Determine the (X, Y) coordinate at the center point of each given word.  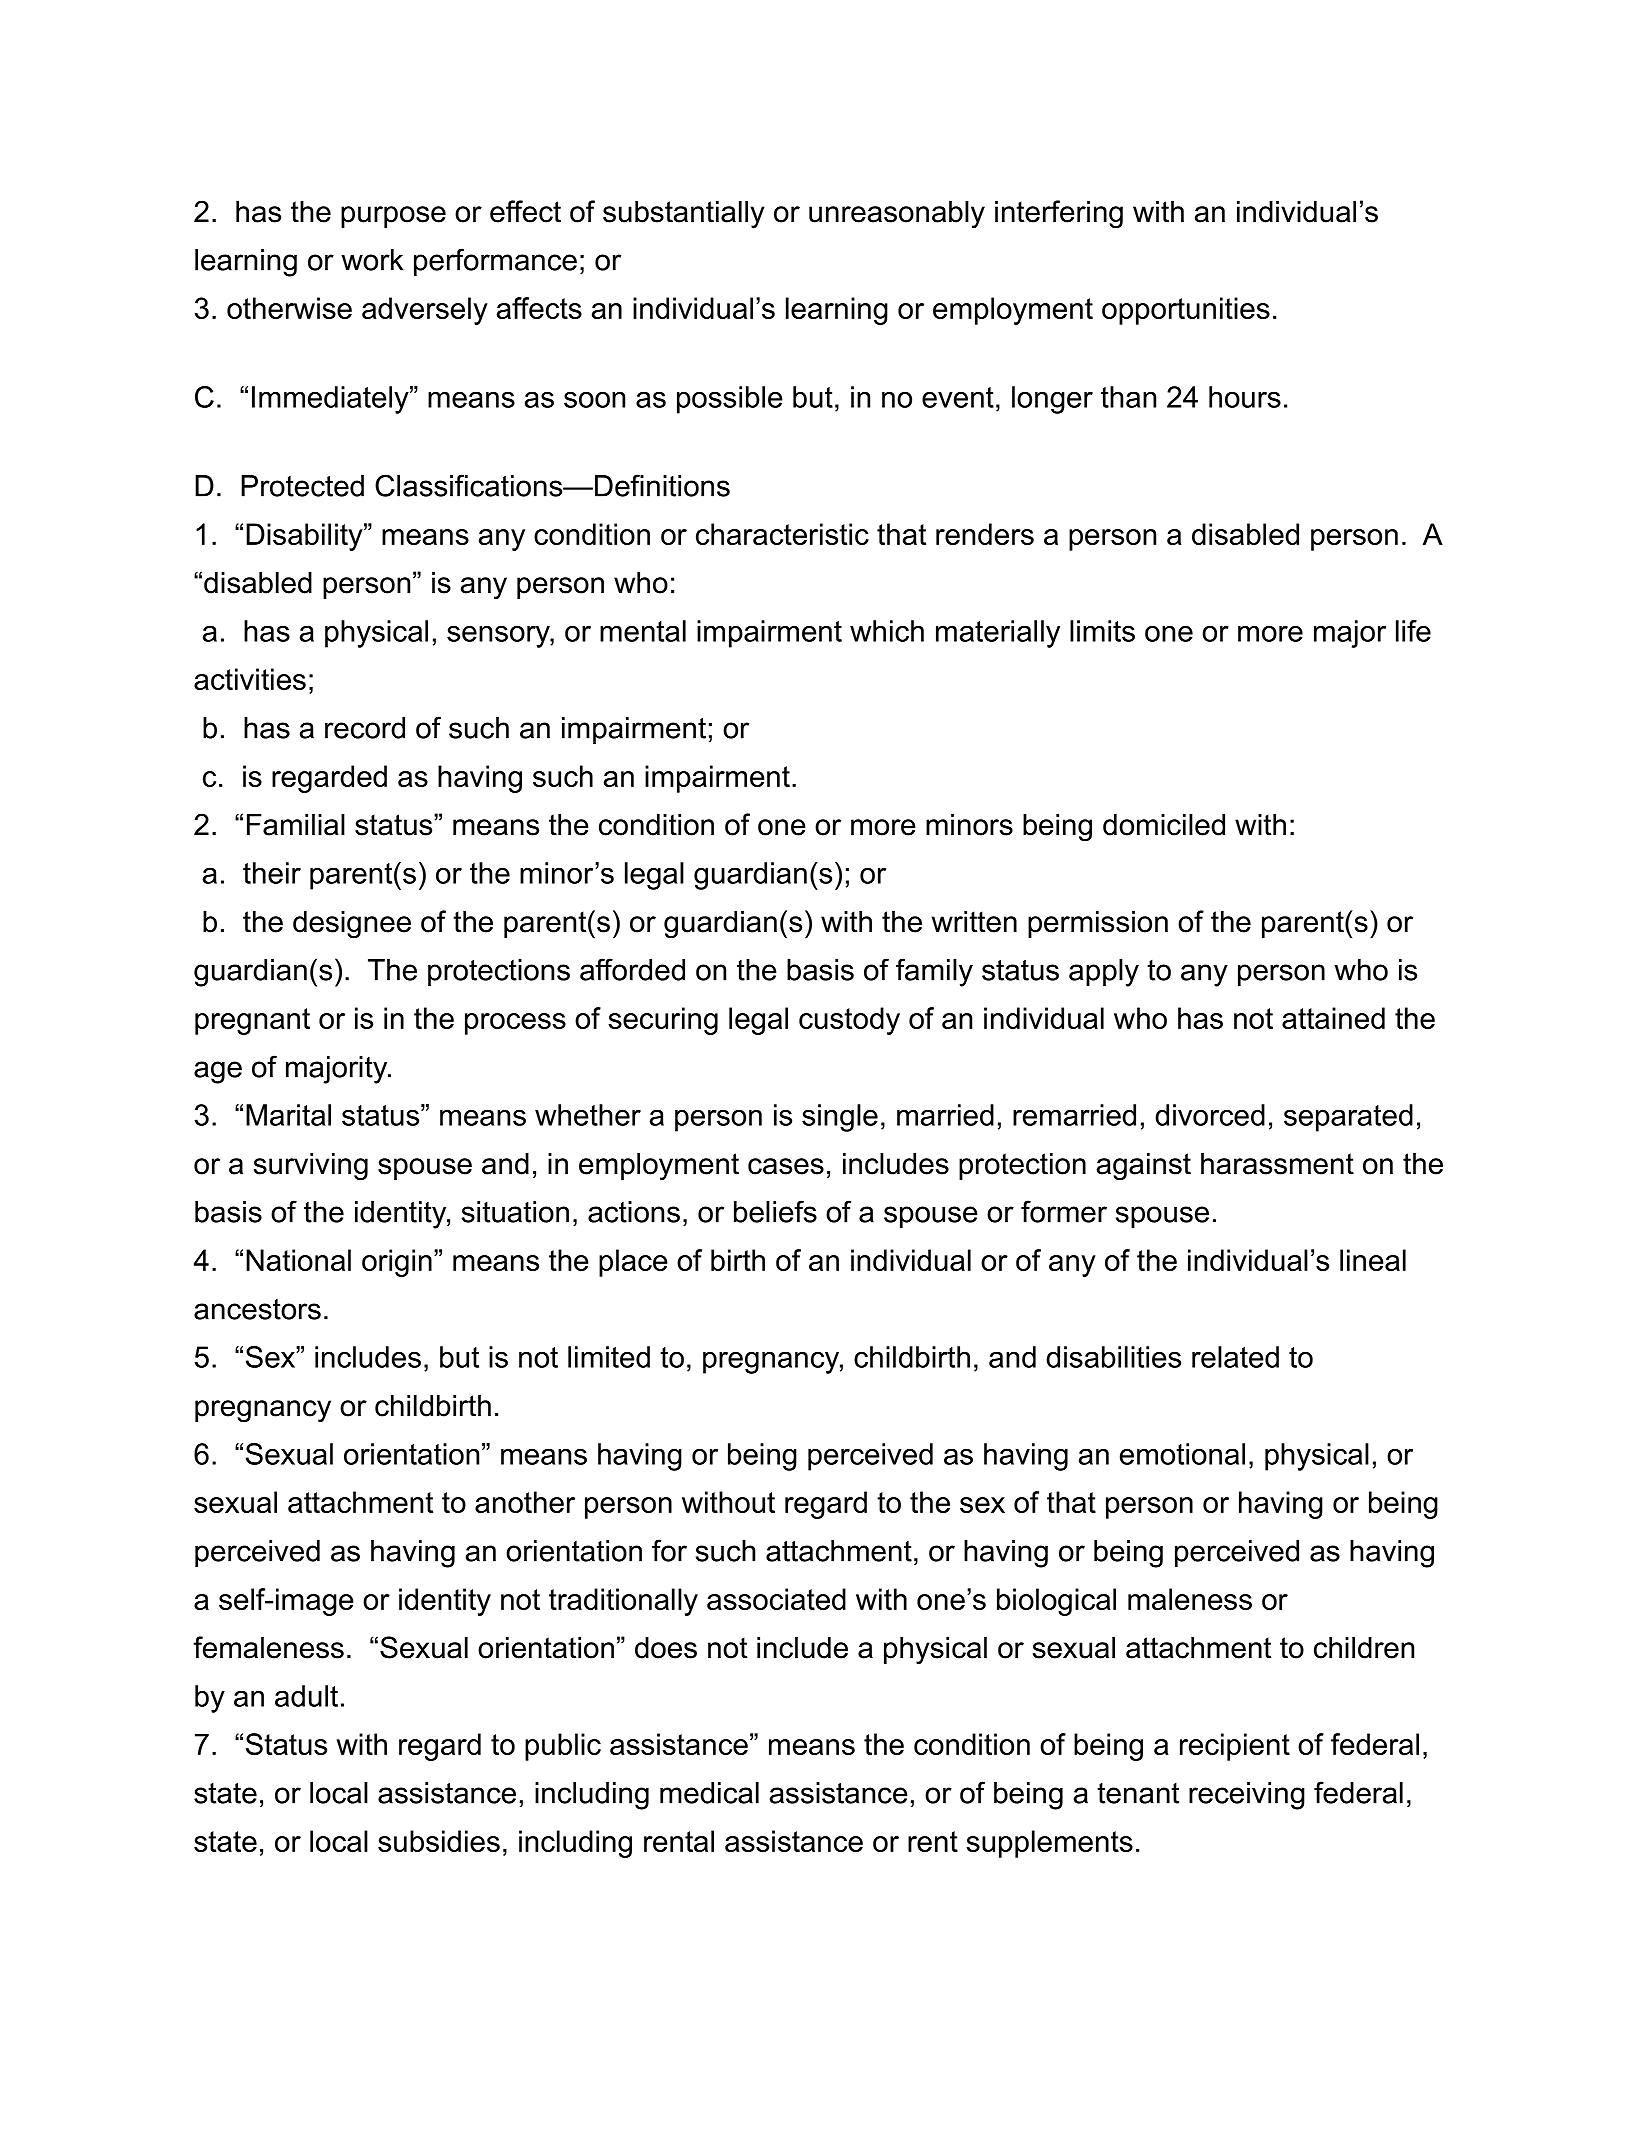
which (887, 631)
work (372, 260)
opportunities (1186, 311)
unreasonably (897, 215)
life (1413, 631)
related (1235, 1357)
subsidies (439, 1841)
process (515, 1024)
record (365, 728)
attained (1333, 1018)
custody (849, 1021)
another (525, 1502)
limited (609, 1357)
